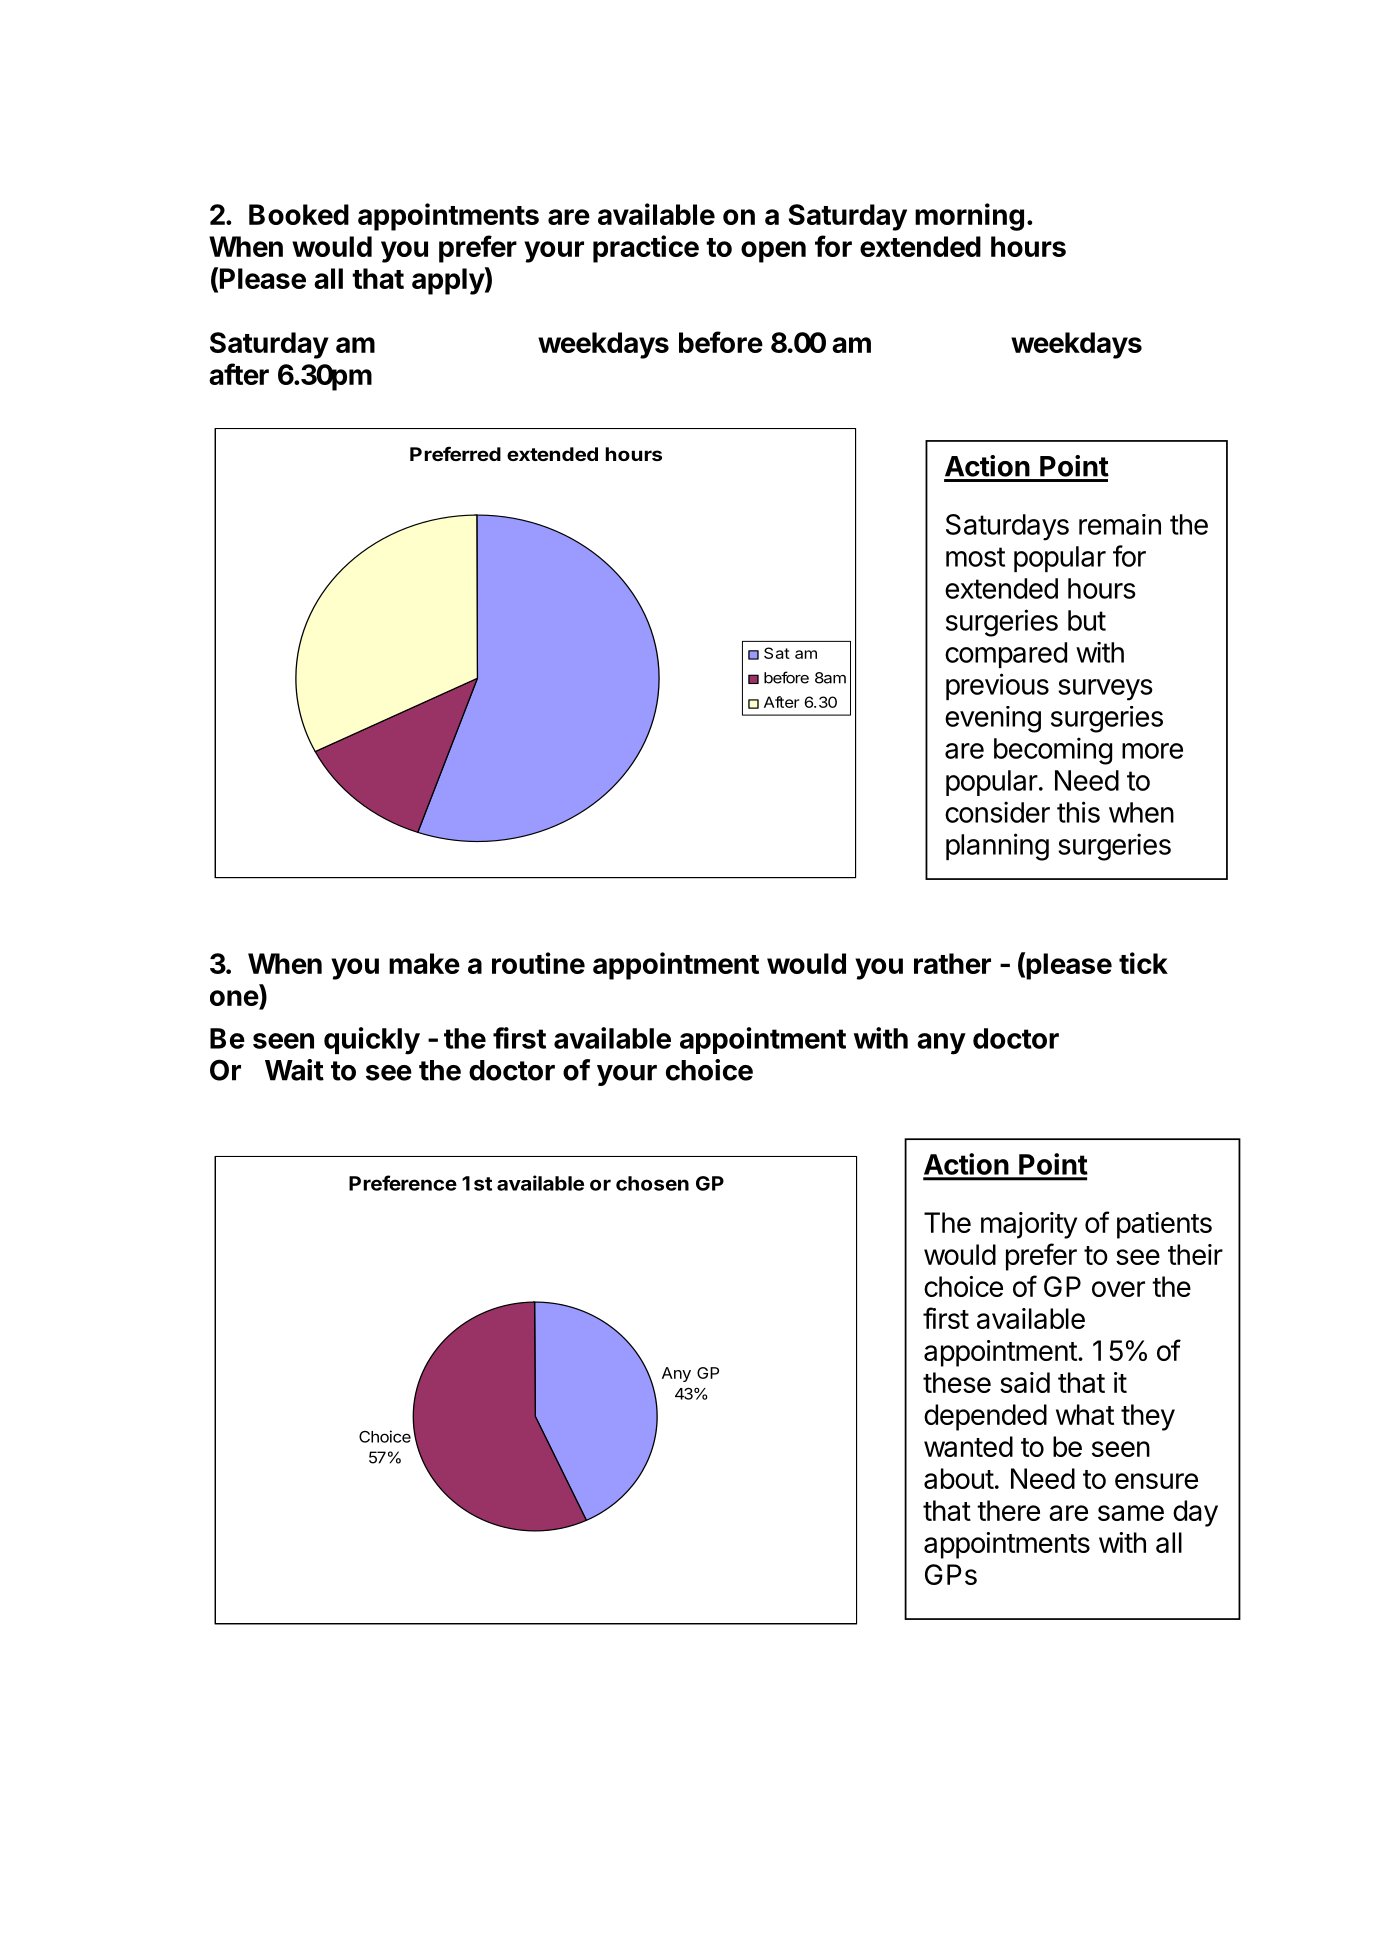 The height and width of the image is (1952, 1380). Describe the element at coordinates (652, 1183) in the image. I see `chosen` at that location.
